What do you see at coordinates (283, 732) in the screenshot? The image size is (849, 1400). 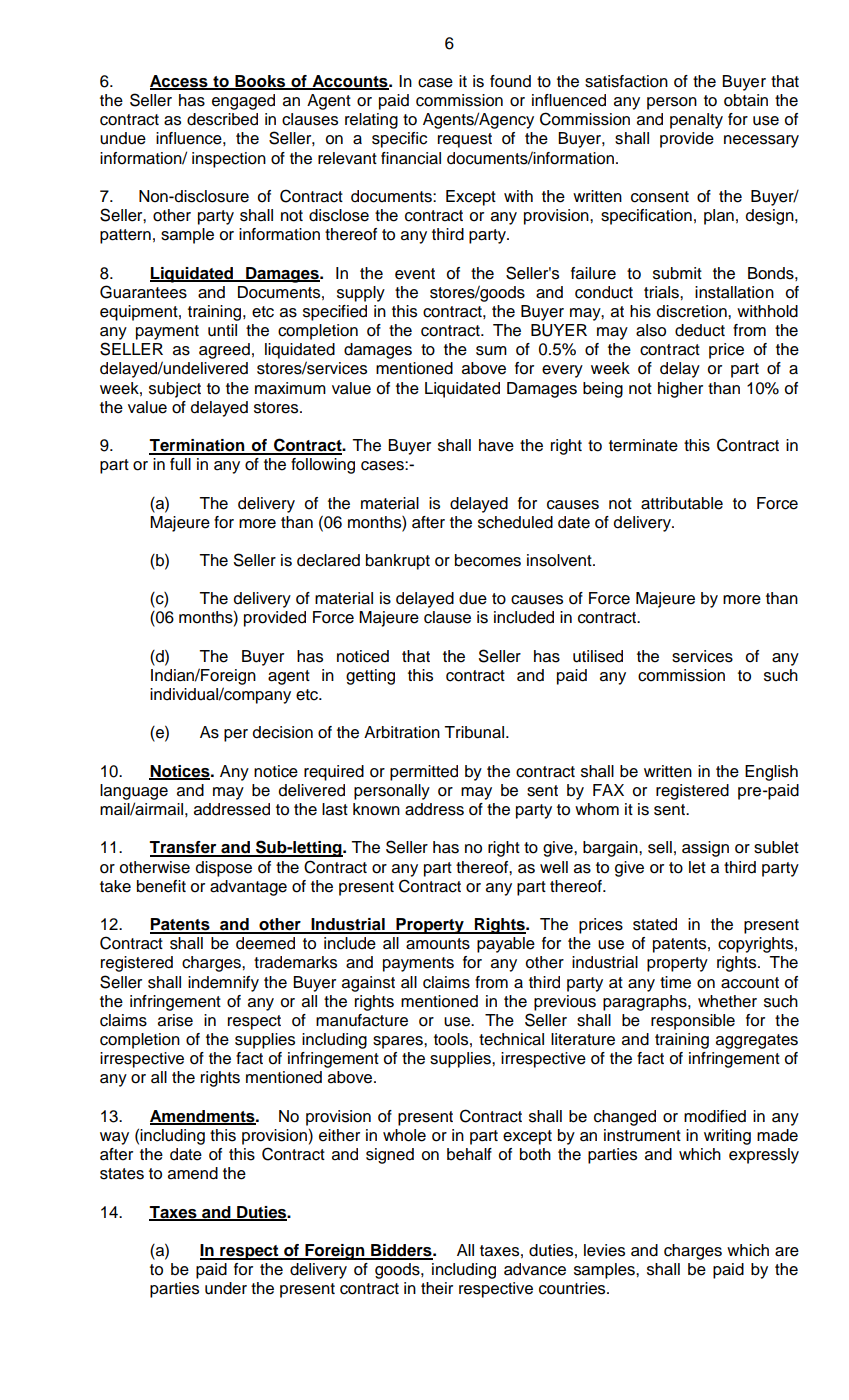 I see `decision` at bounding box center [283, 732].
